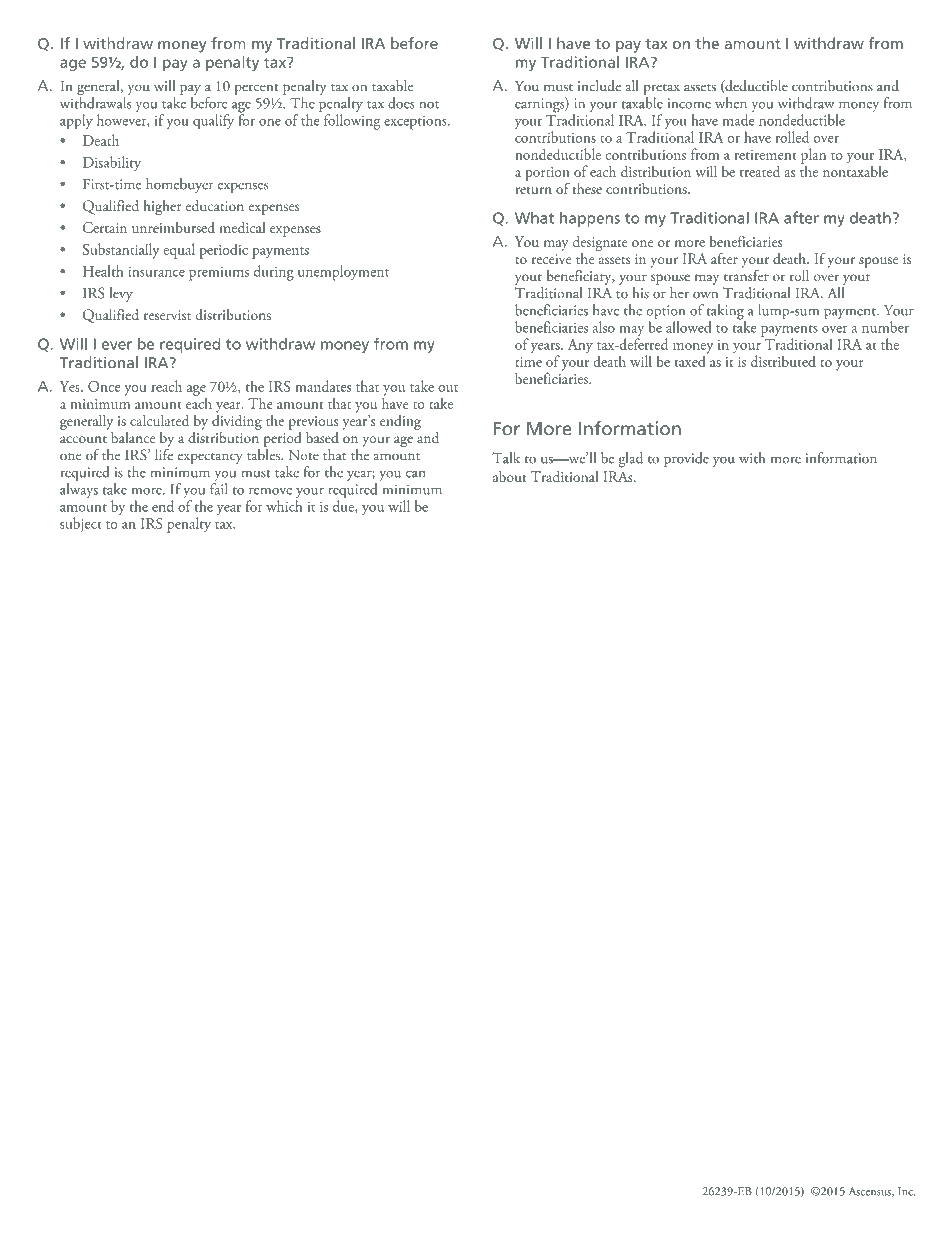 This screenshot has height=1233, width=952. Describe the element at coordinates (167, 315) in the screenshot. I see `reservist` at that location.
